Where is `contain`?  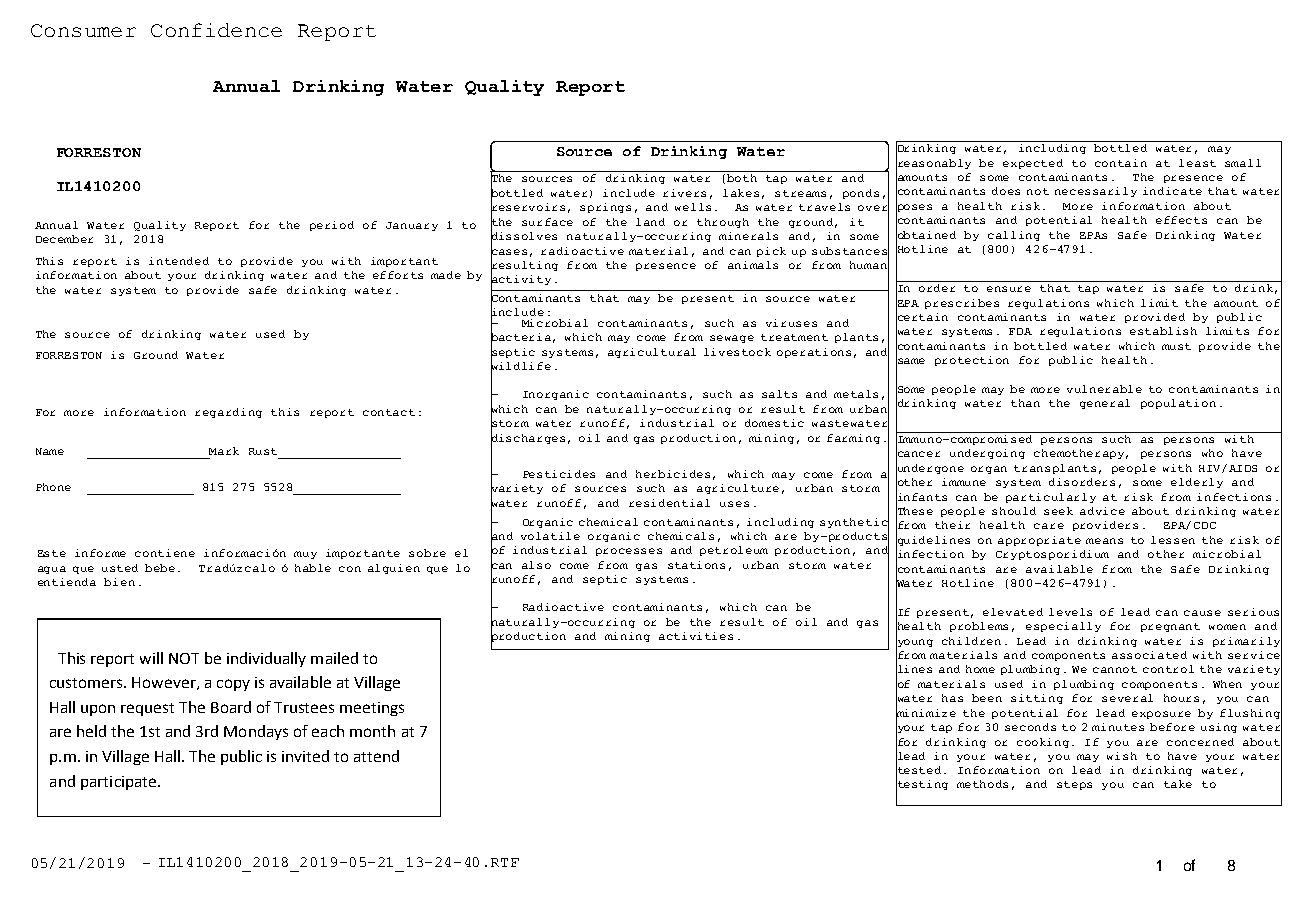
contain is located at coordinates (1121, 163).
